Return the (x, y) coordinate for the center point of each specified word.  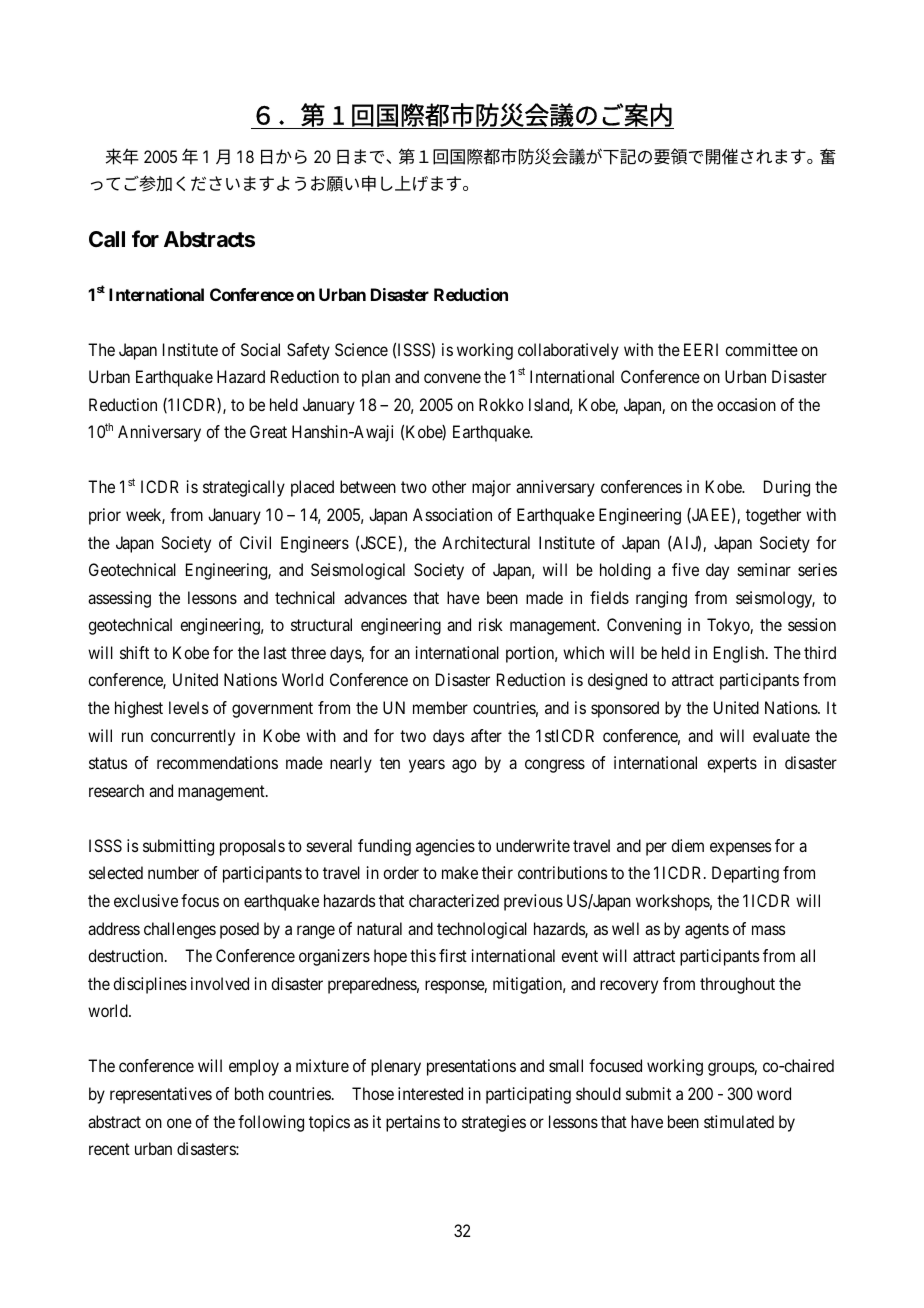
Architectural (486, 542)
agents (707, 931)
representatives (161, 1095)
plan (376, 378)
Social (260, 349)
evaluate (781, 735)
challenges (180, 930)
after (486, 735)
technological (482, 930)
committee (761, 349)
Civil (255, 542)
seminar (764, 569)
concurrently (193, 737)
